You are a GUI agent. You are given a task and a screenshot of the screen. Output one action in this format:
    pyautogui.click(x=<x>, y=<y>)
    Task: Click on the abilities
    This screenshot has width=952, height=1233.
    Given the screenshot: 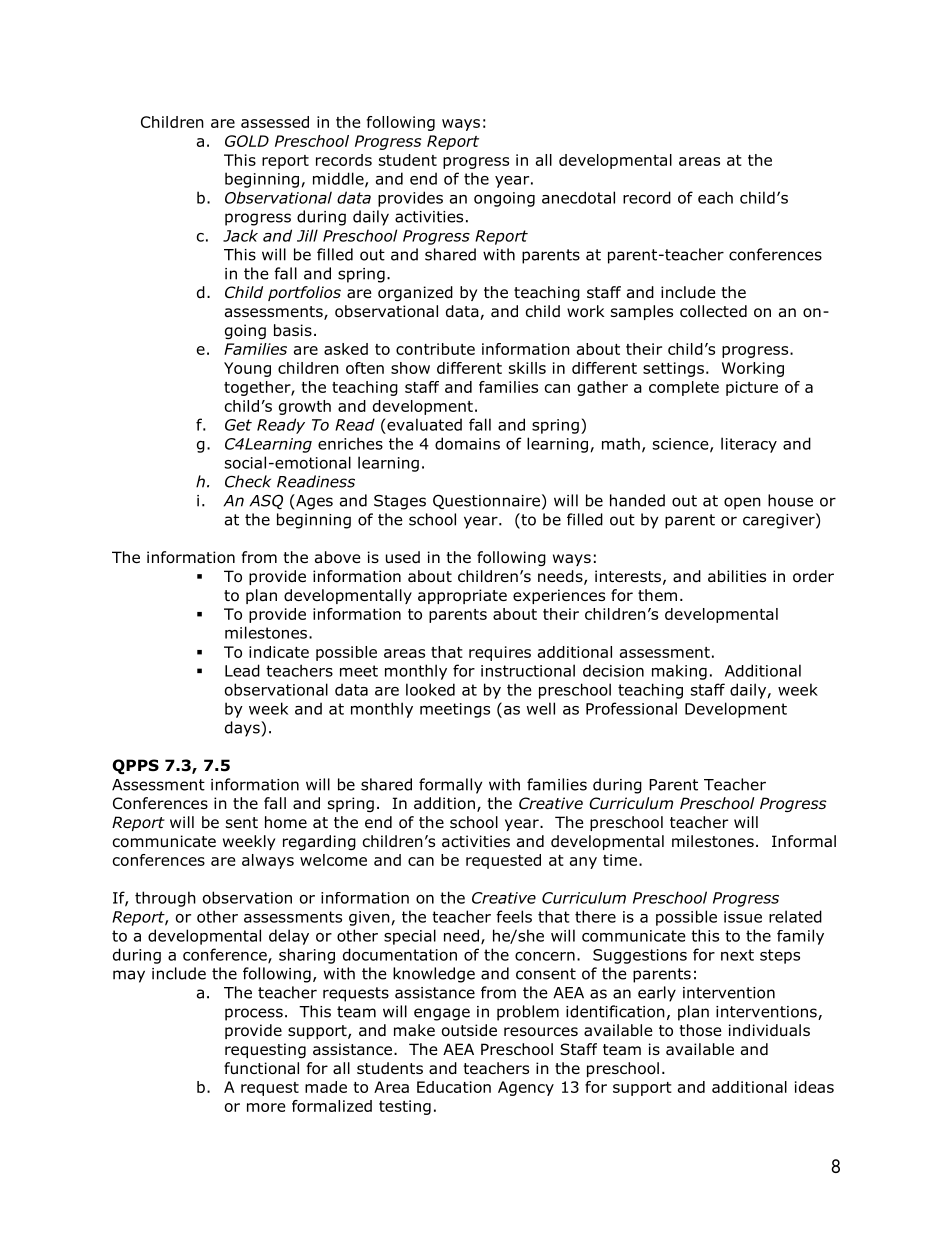 What is the action you would take?
    pyautogui.click(x=737, y=576)
